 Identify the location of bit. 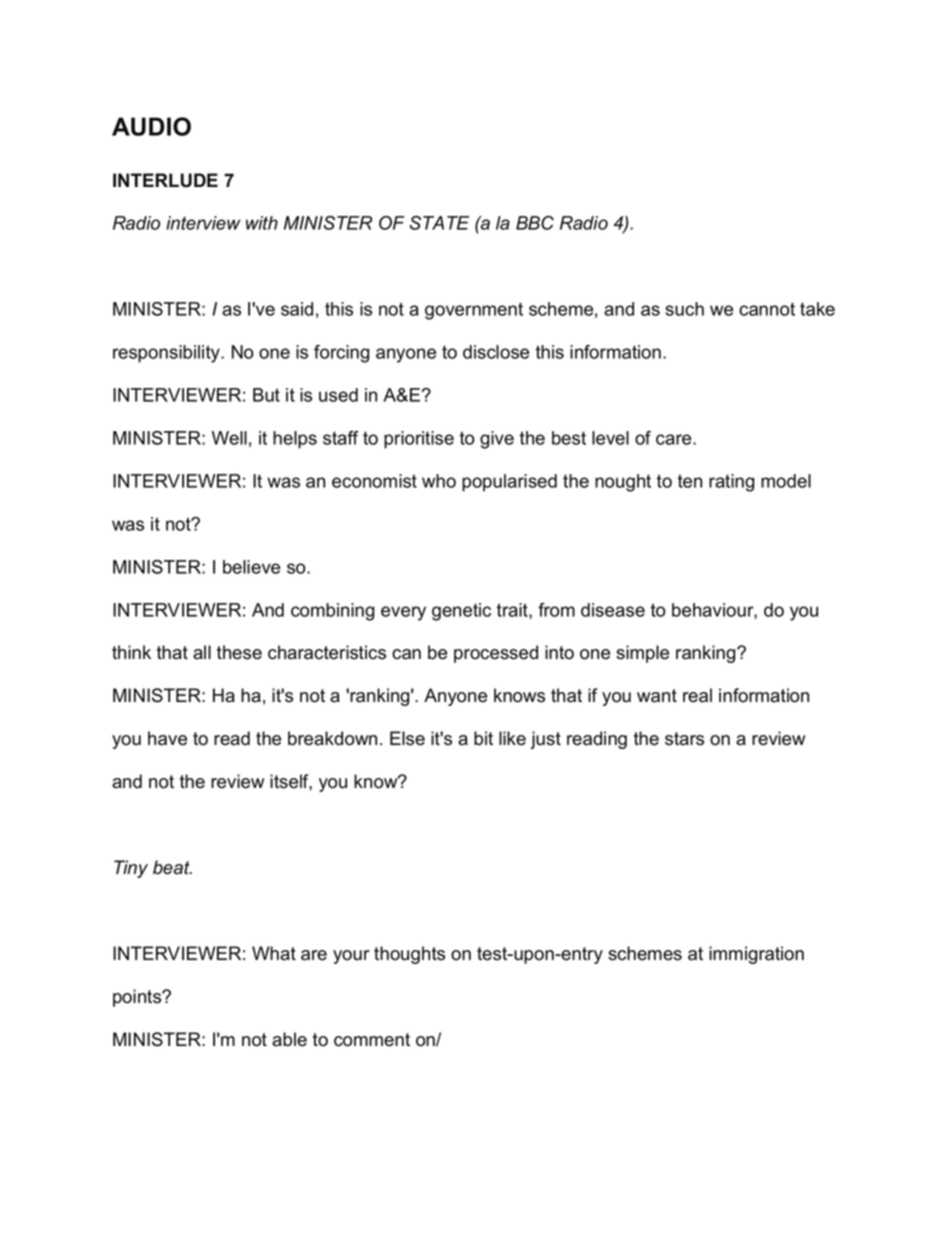
(483, 738).
